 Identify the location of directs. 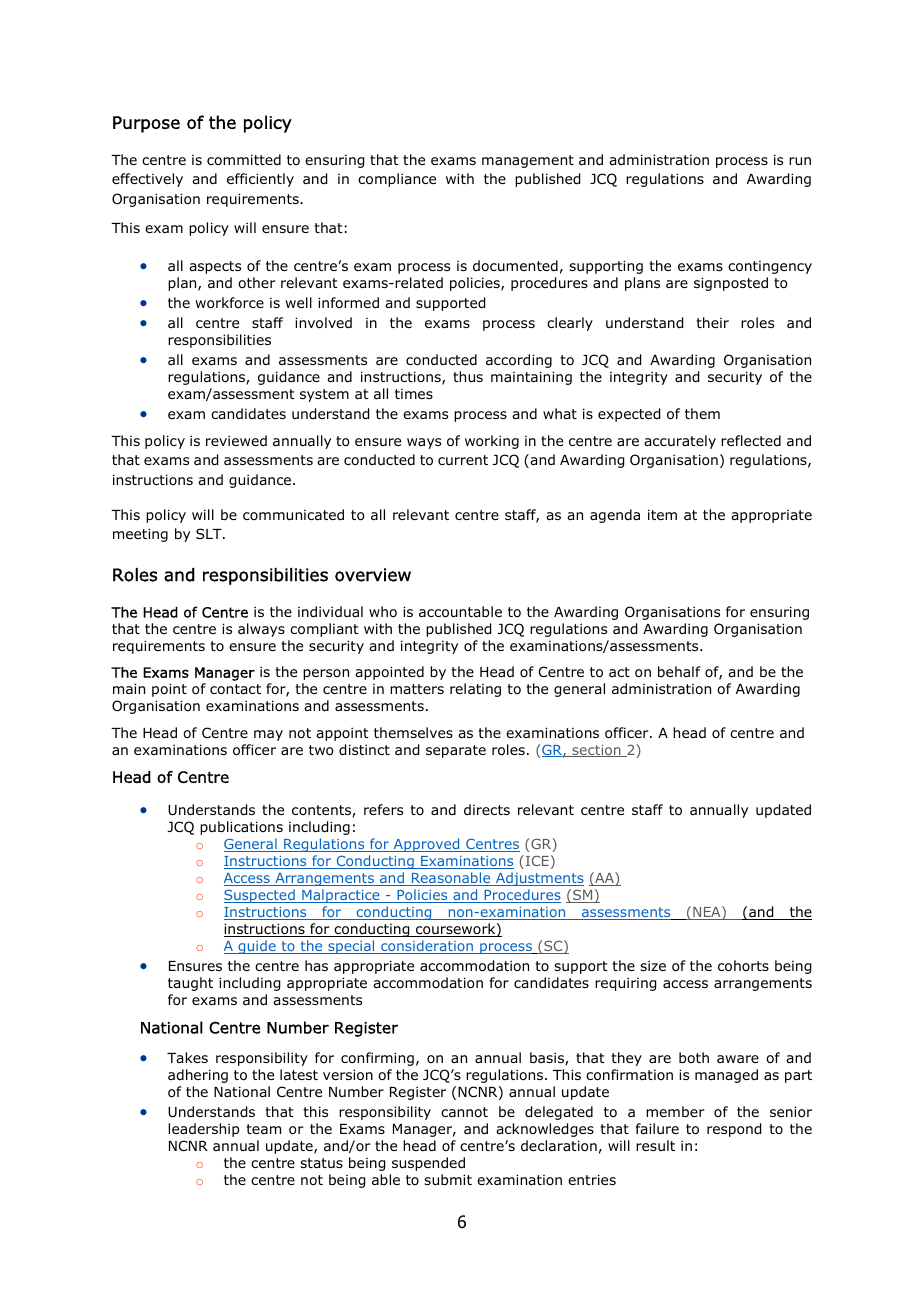
(487, 809).
